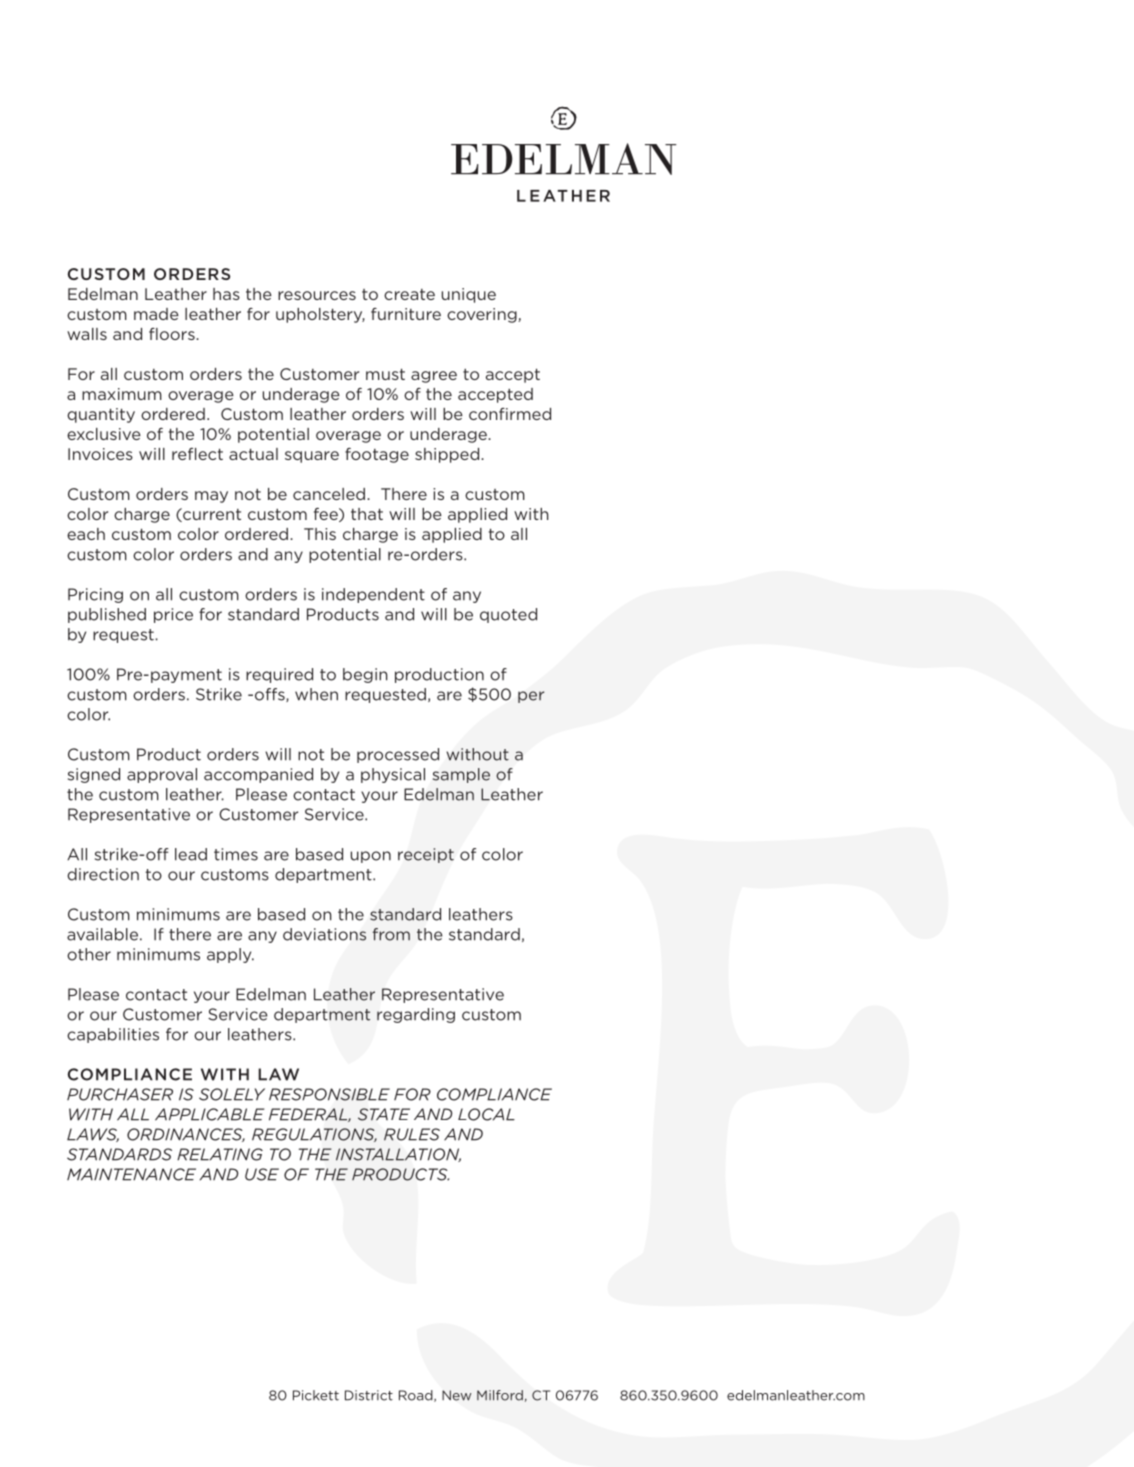 This page has height=1467, width=1134. What do you see at coordinates (156, 314) in the page?
I see `made` at bounding box center [156, 314].
